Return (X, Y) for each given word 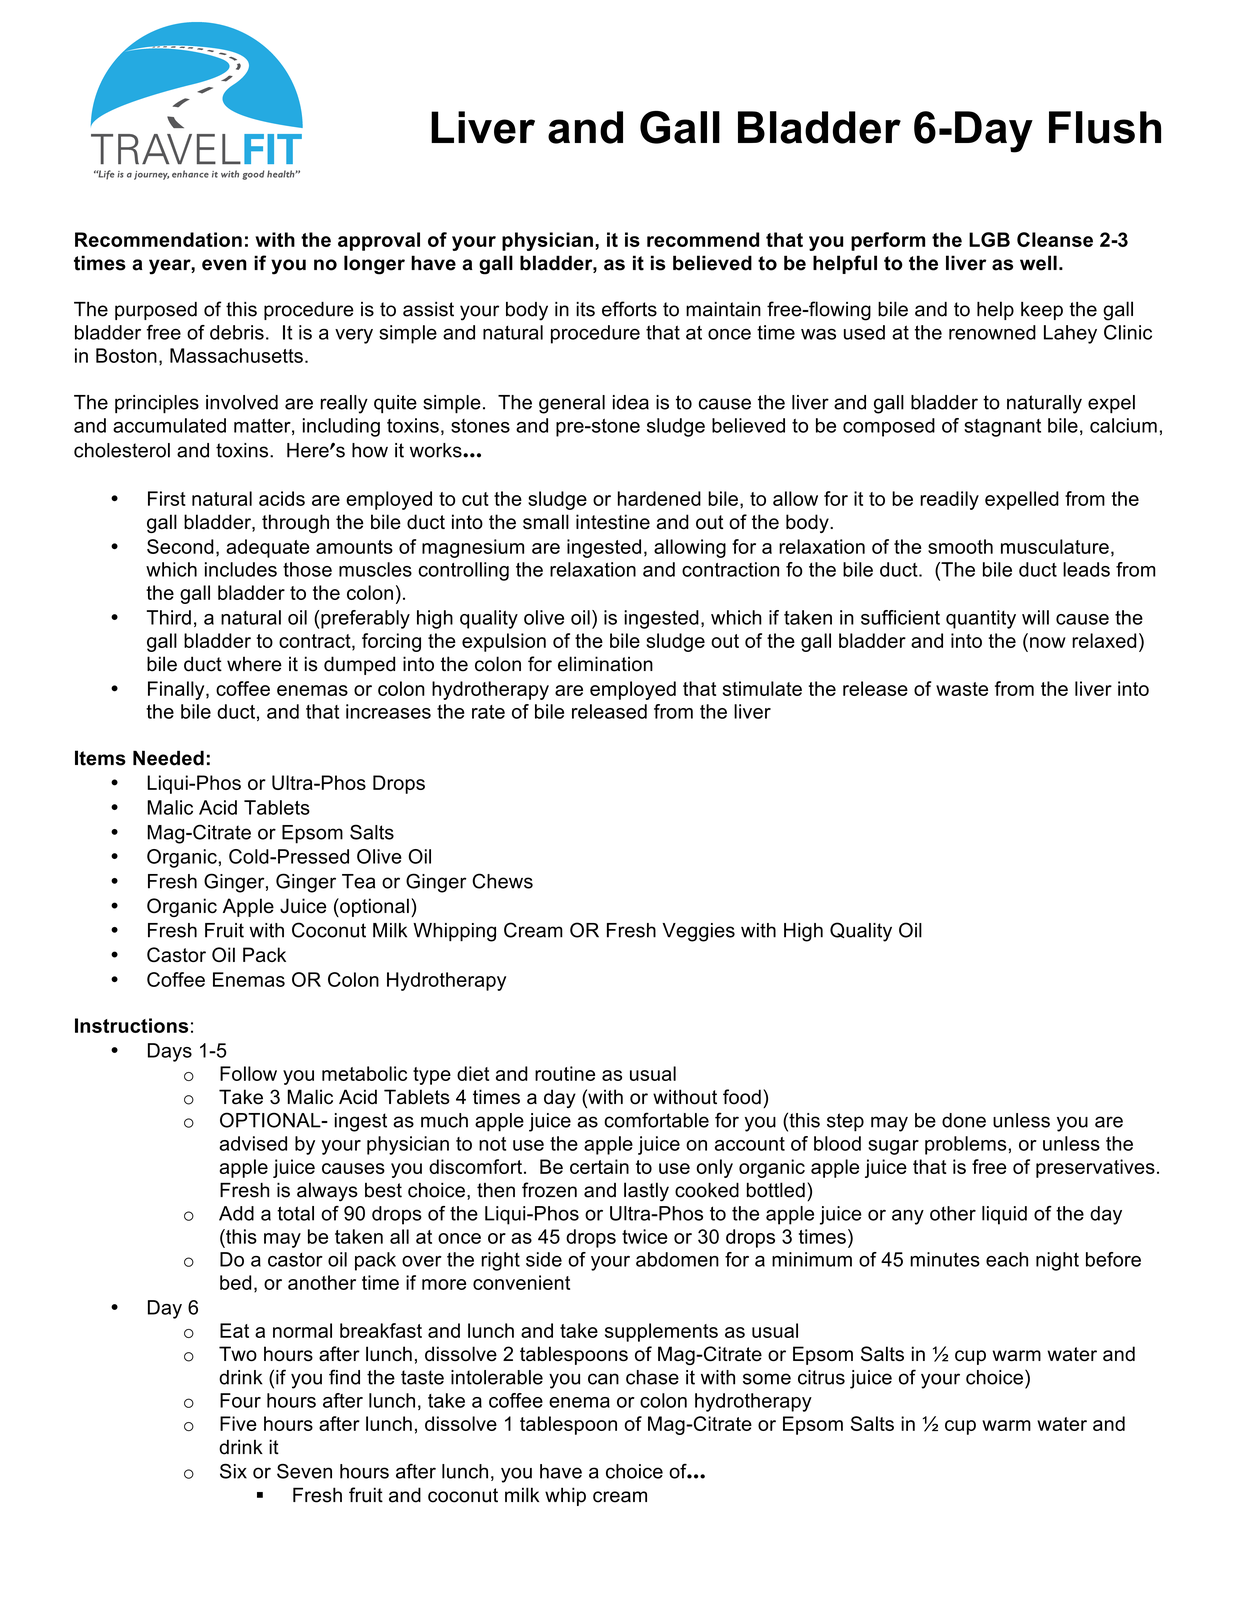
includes (241, 569)
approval (379, 241)
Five (238, 1423)
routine (565, 1073)
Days (170, 1052)
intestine (613, 522)
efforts (629, 309)
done (964, 1120)
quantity (981, 619)
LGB (989, 239)
